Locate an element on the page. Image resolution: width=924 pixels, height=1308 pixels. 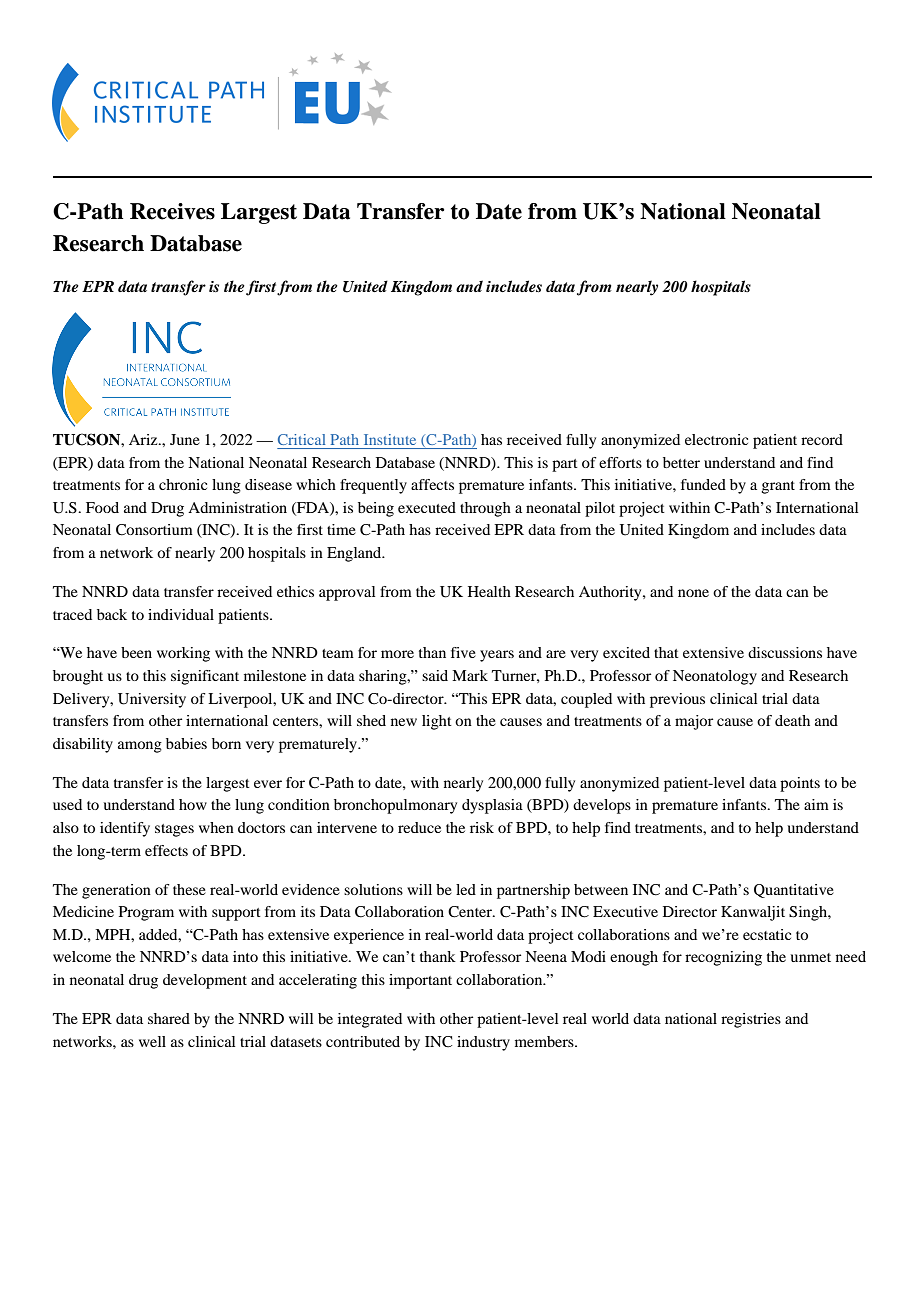
Receives is located at coordinates (172, 211).
